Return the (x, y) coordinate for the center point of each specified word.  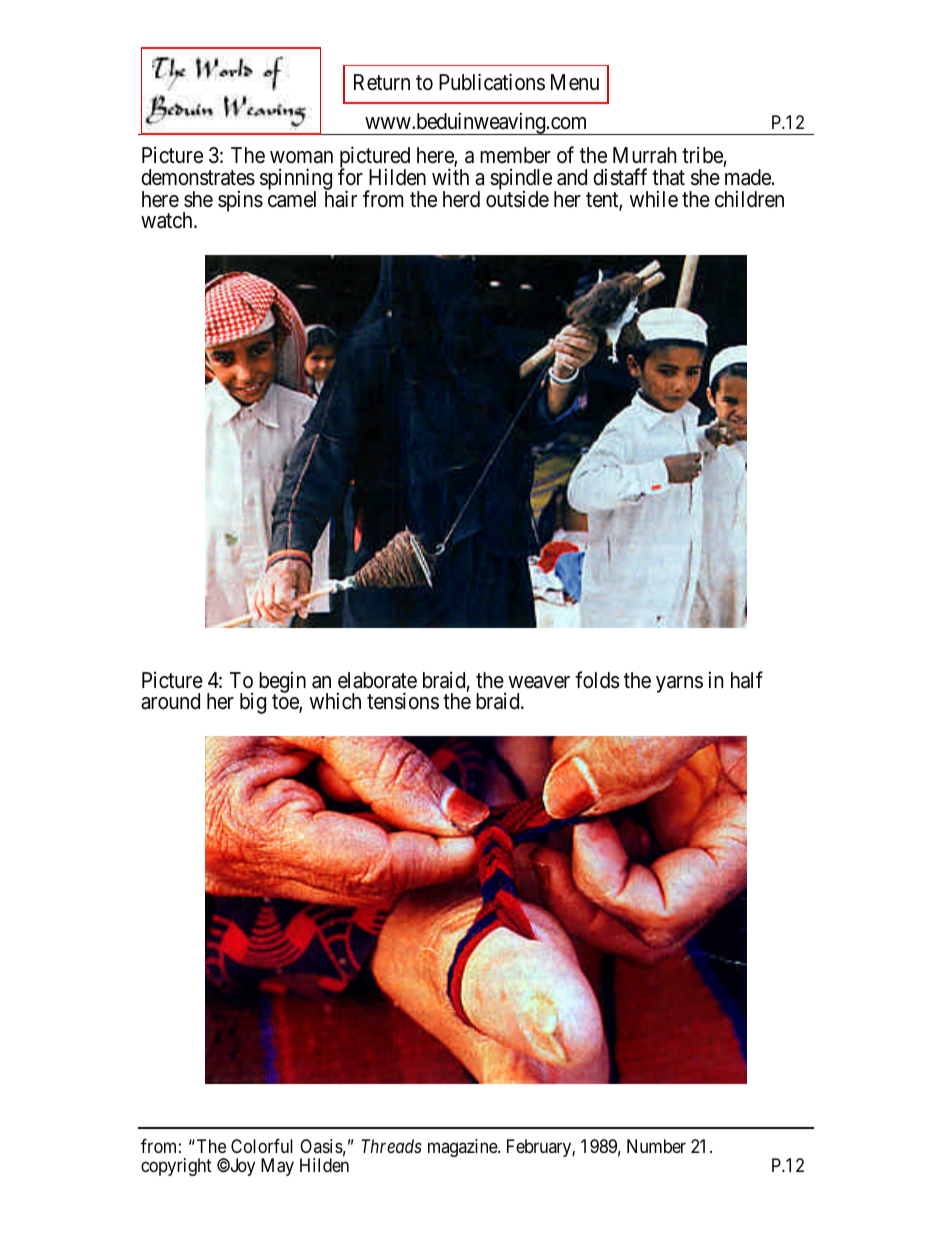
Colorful (262, 1146)
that (668, 177)
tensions (403, 701)
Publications (492, 82)
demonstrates (198, 177)
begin (282, 683)
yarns (679, 684)
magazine (463, 1148)
